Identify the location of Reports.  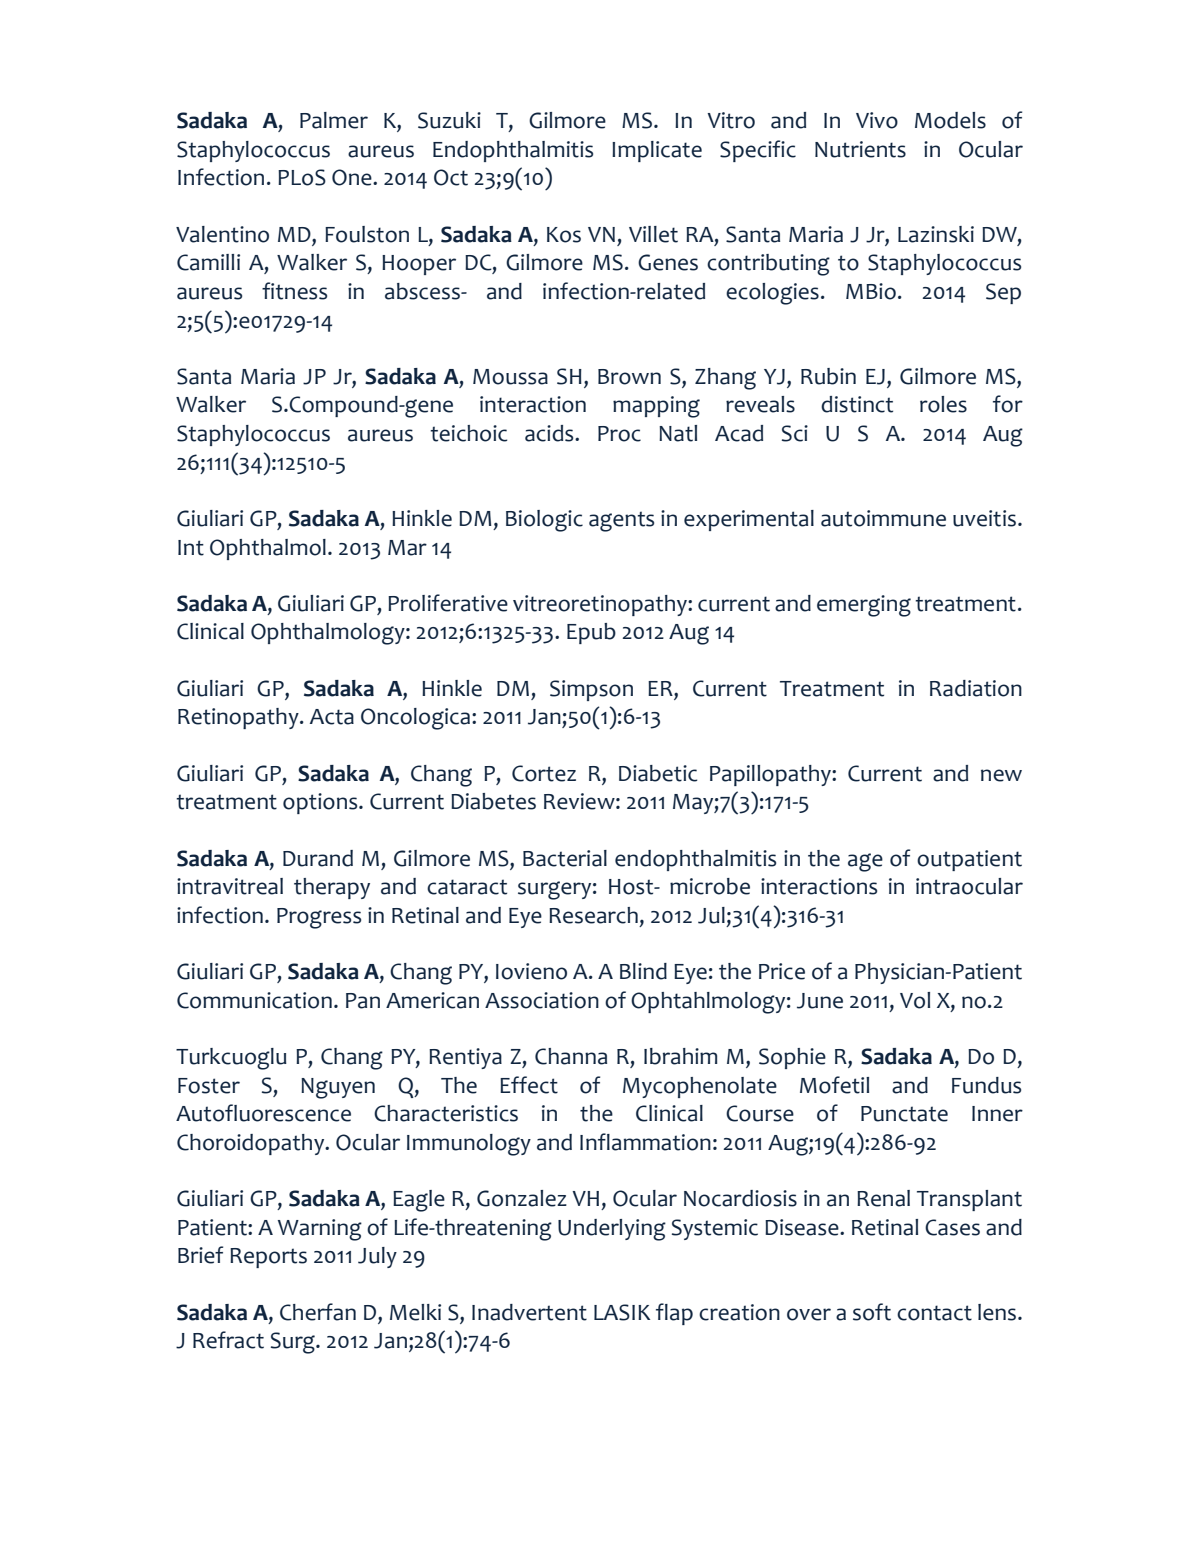
(268, 1258).
